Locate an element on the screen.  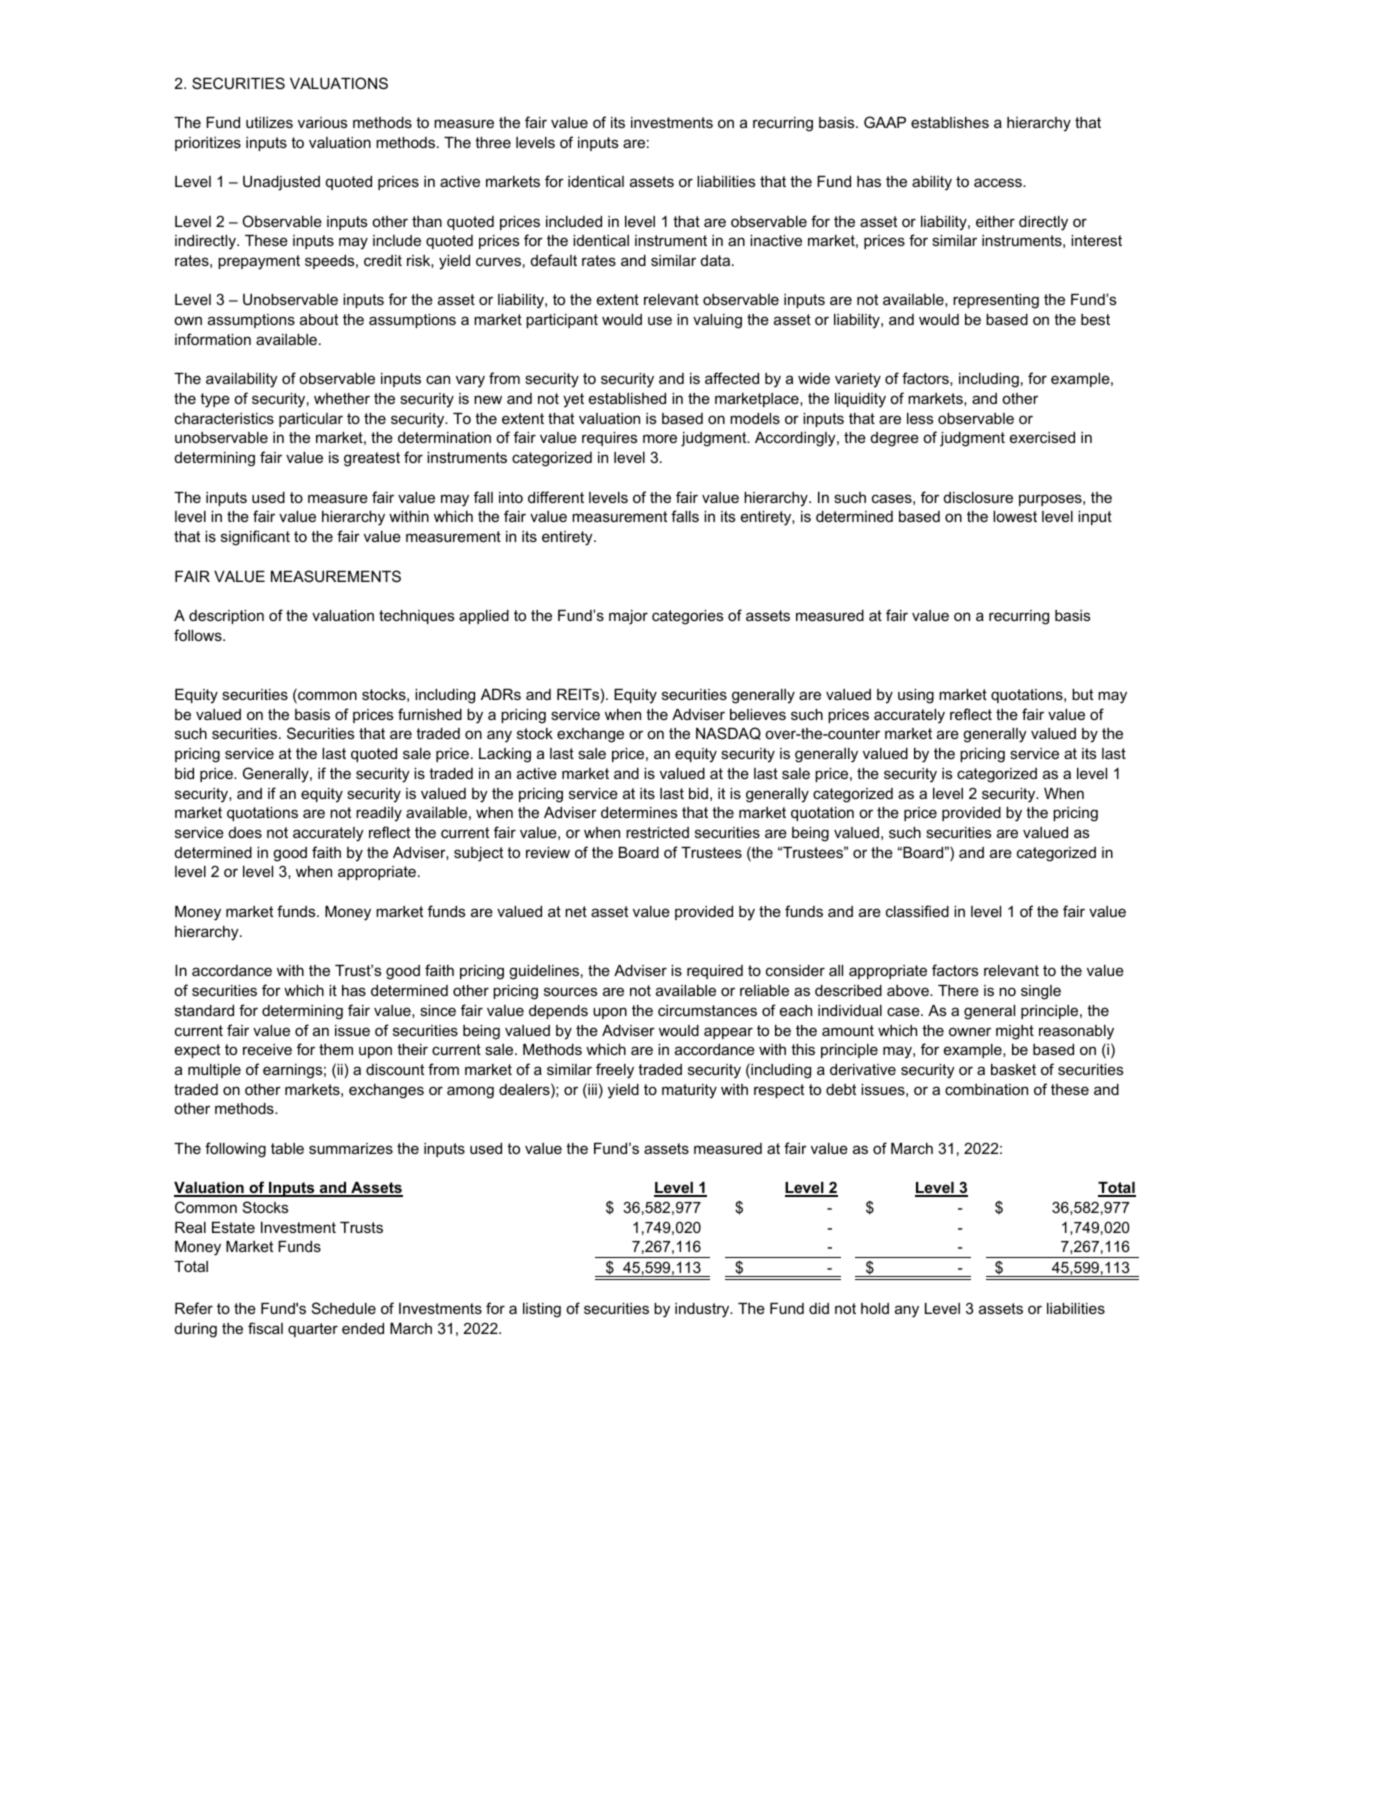
does is located at coordinates (245, 832).
